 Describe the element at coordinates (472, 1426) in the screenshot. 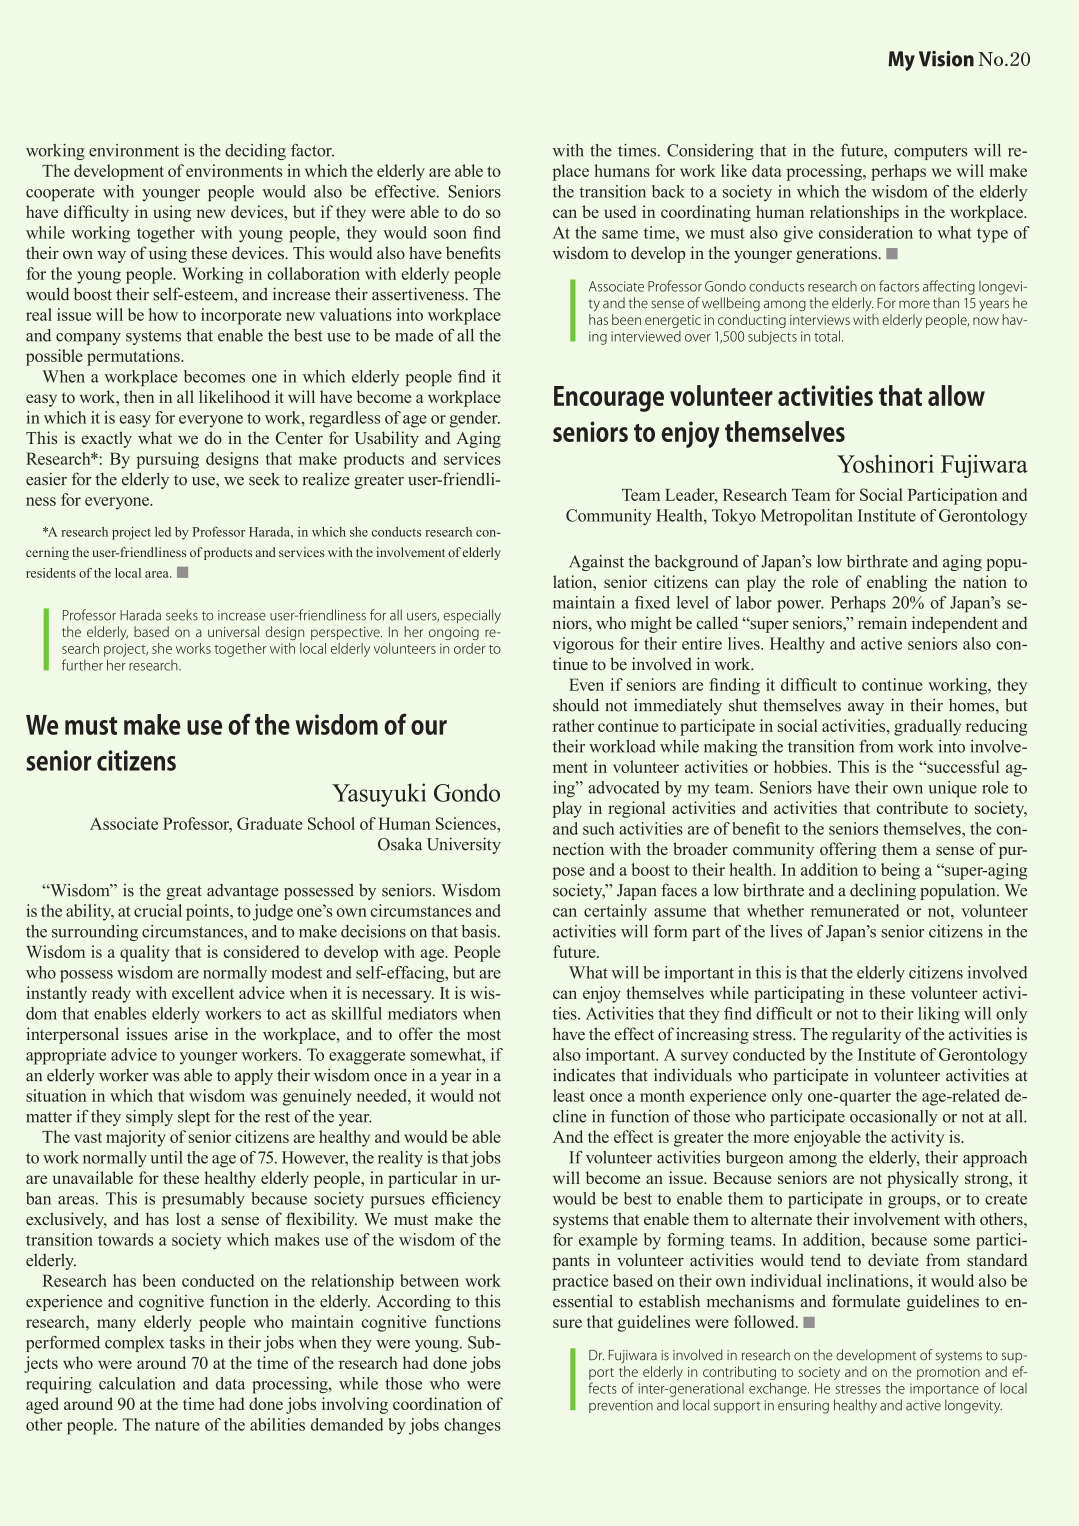

I see `changes` at that location.
